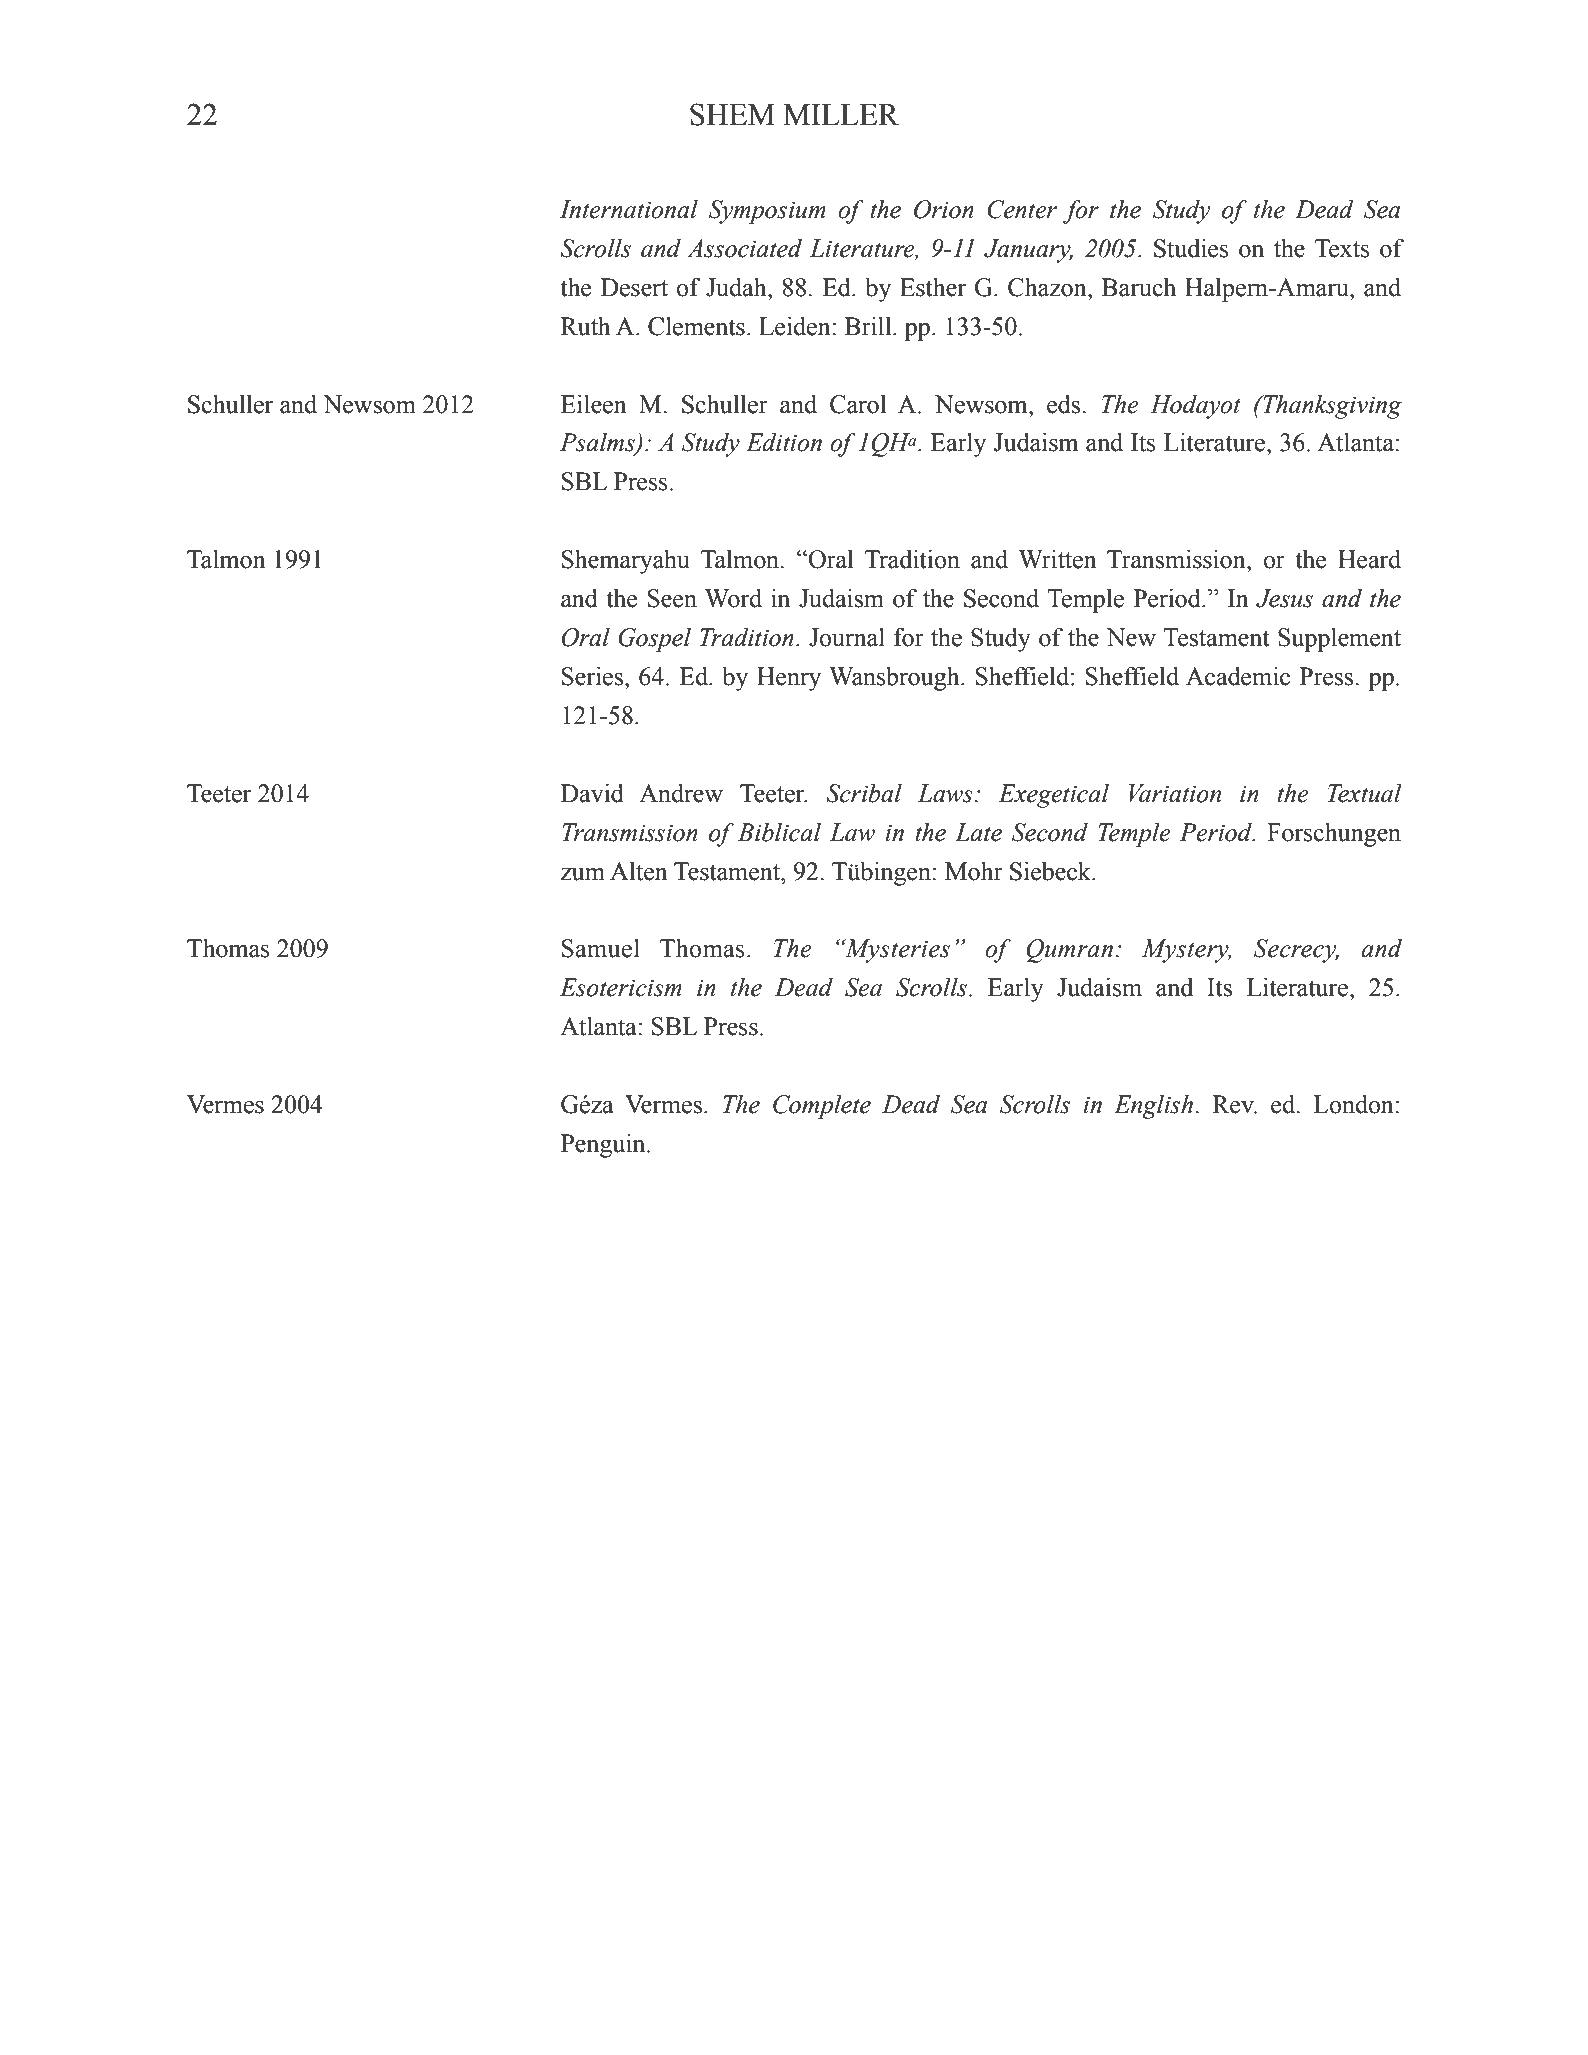 The width and height of the screenshot is (1588, 2055). I want to click on Textual, so click(1364, 793).
